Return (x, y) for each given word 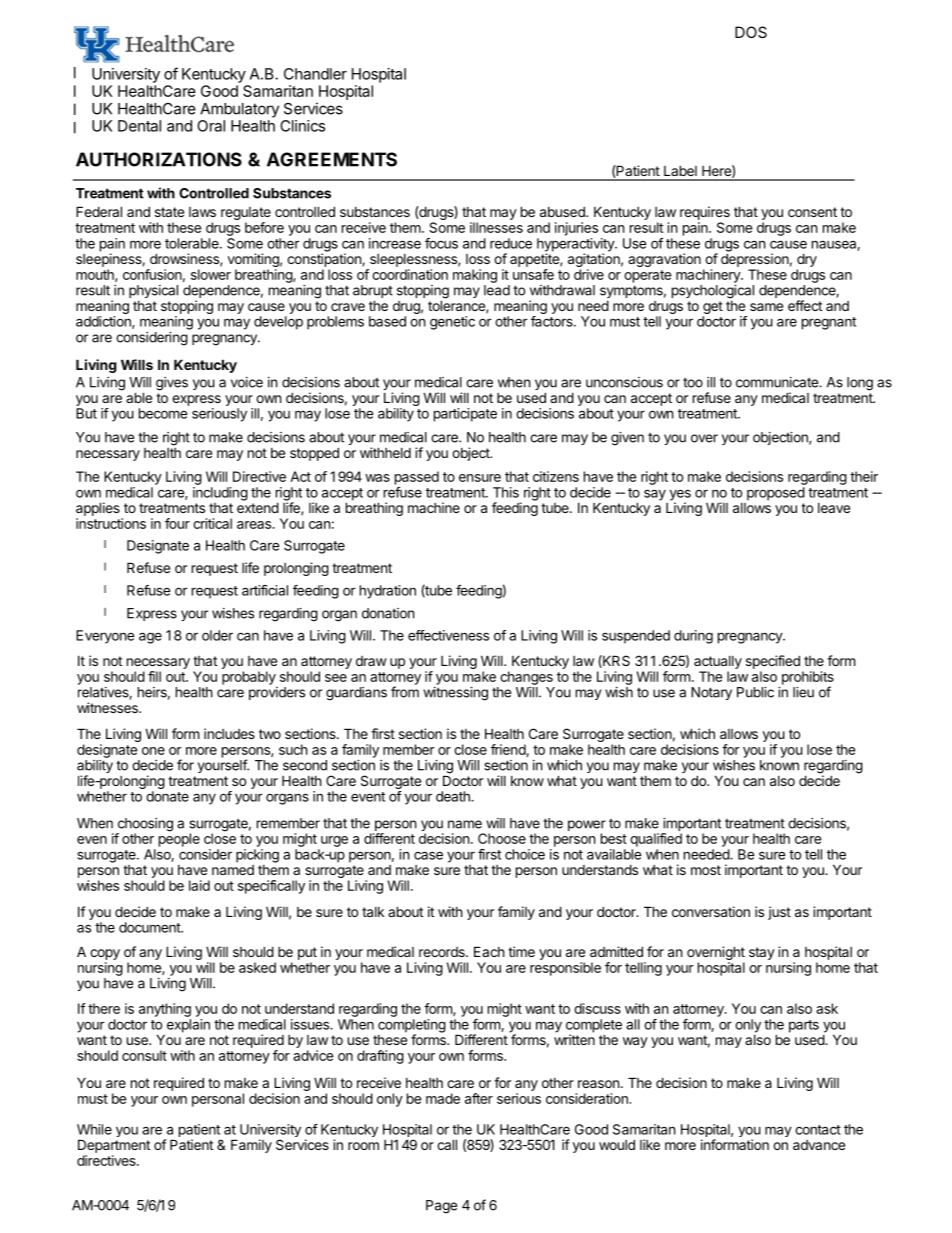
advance (819, 1145)
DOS (751, 32)
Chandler (315, 74)
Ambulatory (239, 110)
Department (114, 1146)
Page (441, 1207)
